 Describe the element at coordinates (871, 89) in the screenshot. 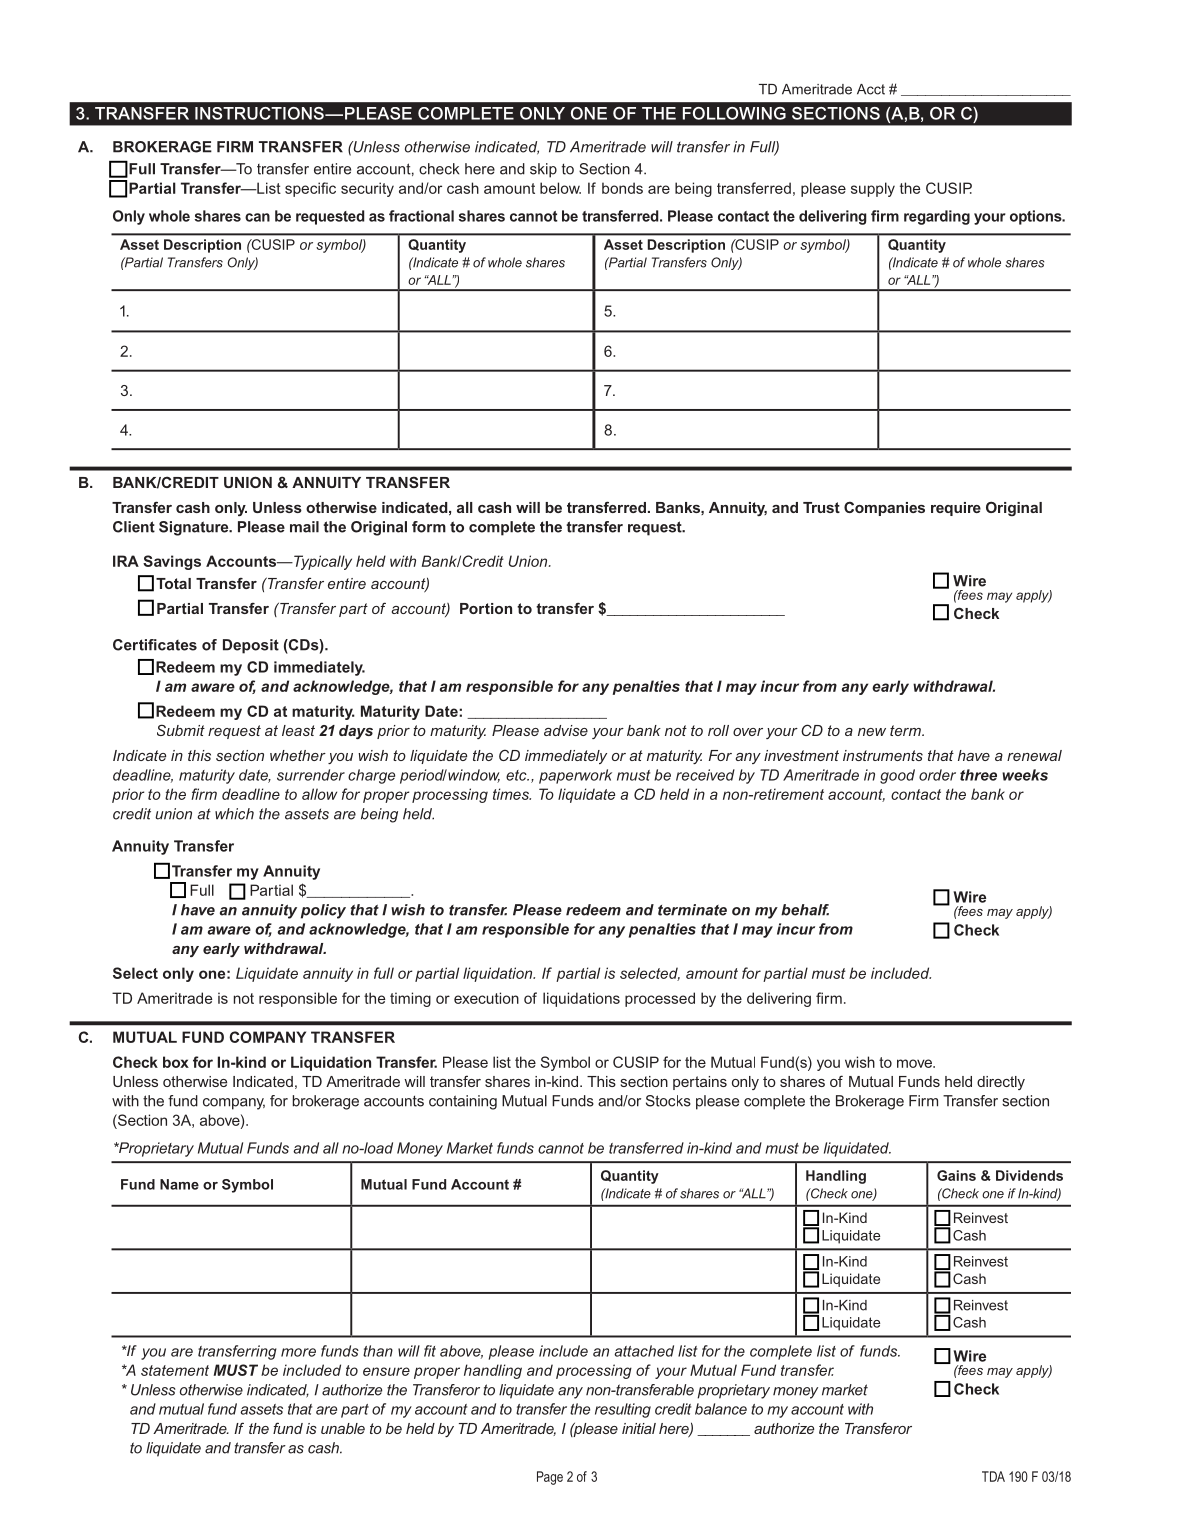

I see `Acct` at that location.
